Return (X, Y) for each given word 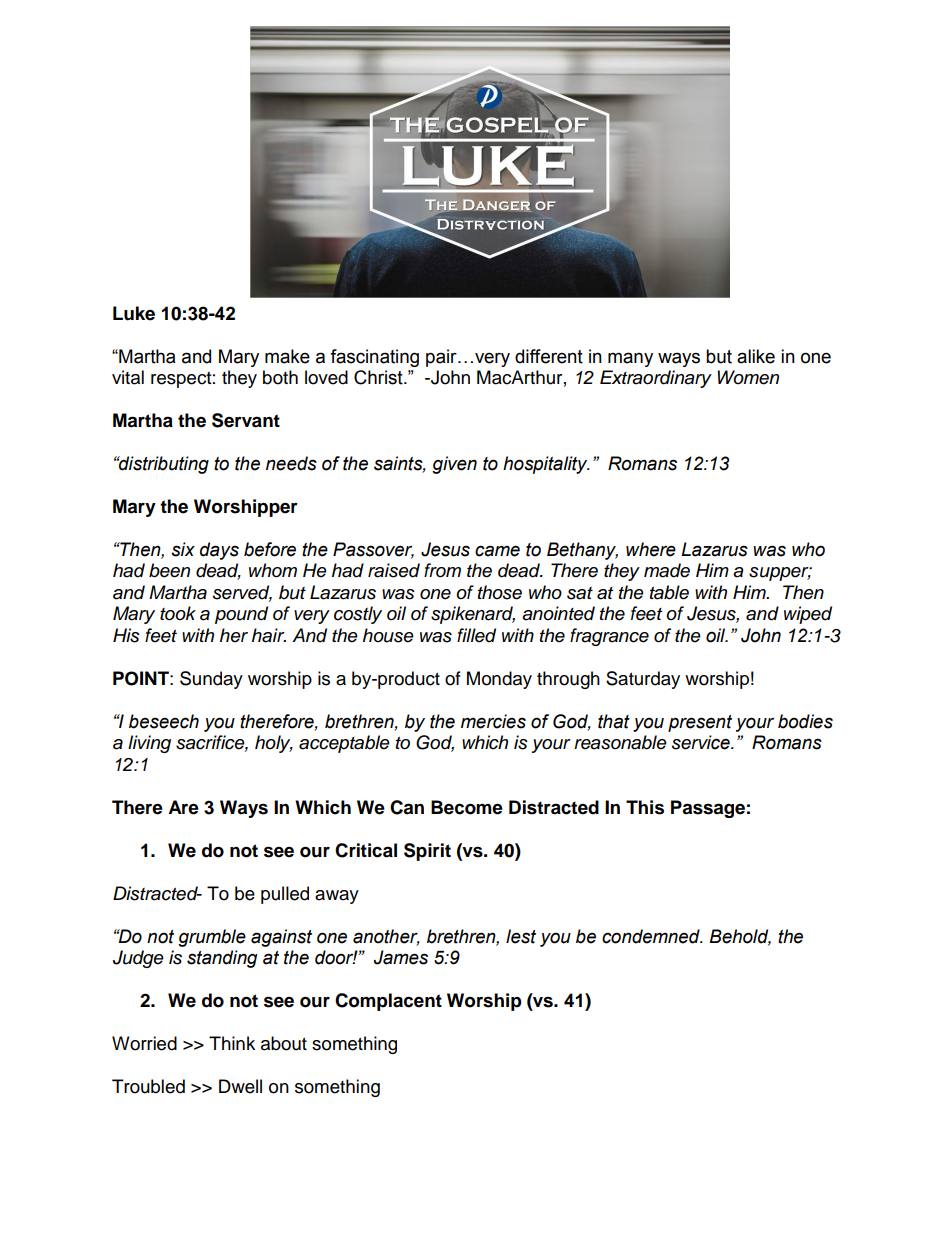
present (700, 723)
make (287, 356)
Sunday (211, 680)
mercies (493, 721)
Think (232, 1043)
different (549, 356)
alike (756, 356)
